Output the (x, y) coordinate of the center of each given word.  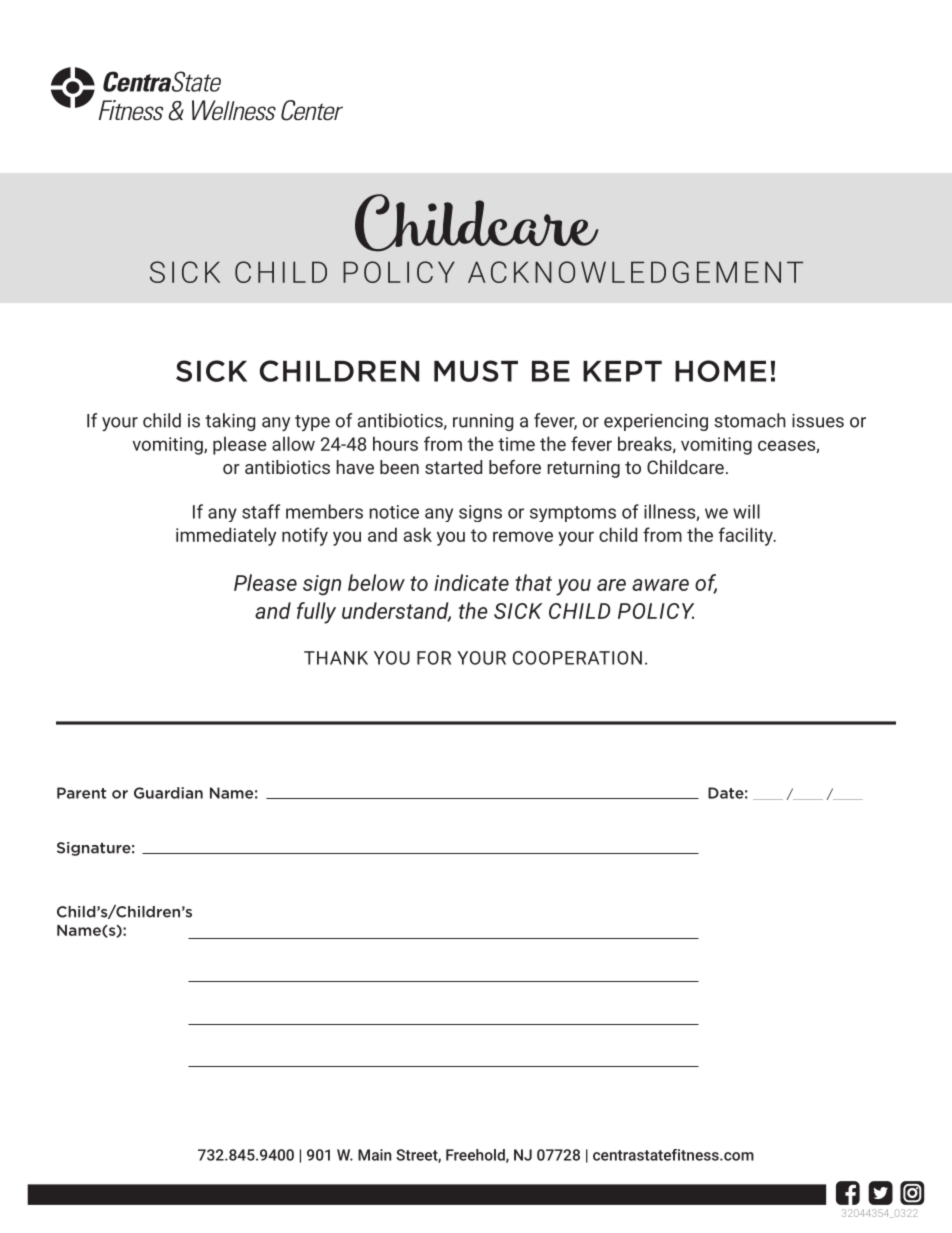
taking (230, 422)
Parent (81, 793)
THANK (336, 658)
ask (418, 534)
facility (747, 536)
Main (375, 1155)
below (376, 582)
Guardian (168, 793)
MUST (476, 371)
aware (660, 585)
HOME (720, 371)
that (533, 582)
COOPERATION (577, 658)
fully (316, 613)
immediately (226, 536)
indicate (471, 582)
